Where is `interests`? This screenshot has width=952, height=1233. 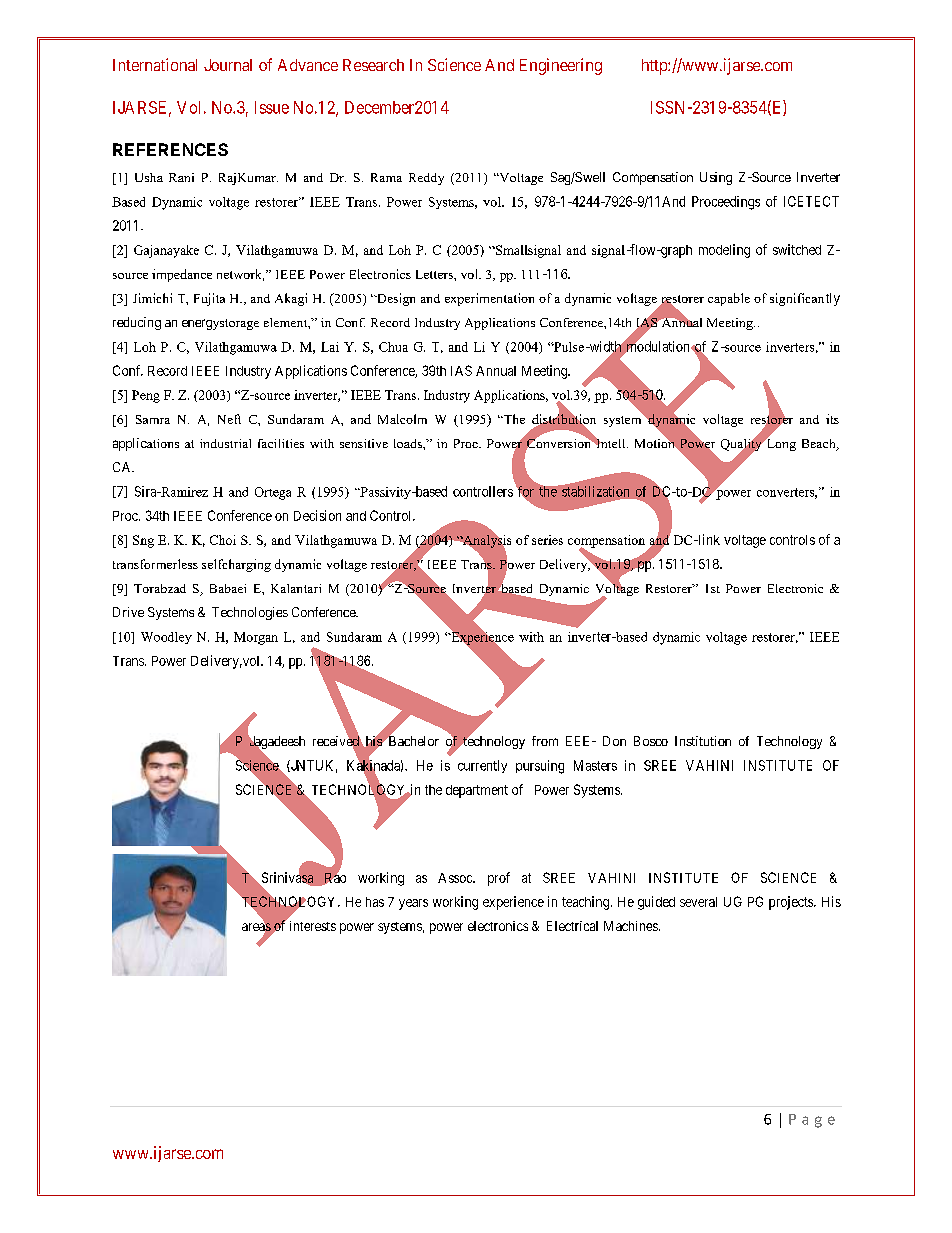
interests is located at coordinates (313, 926).
